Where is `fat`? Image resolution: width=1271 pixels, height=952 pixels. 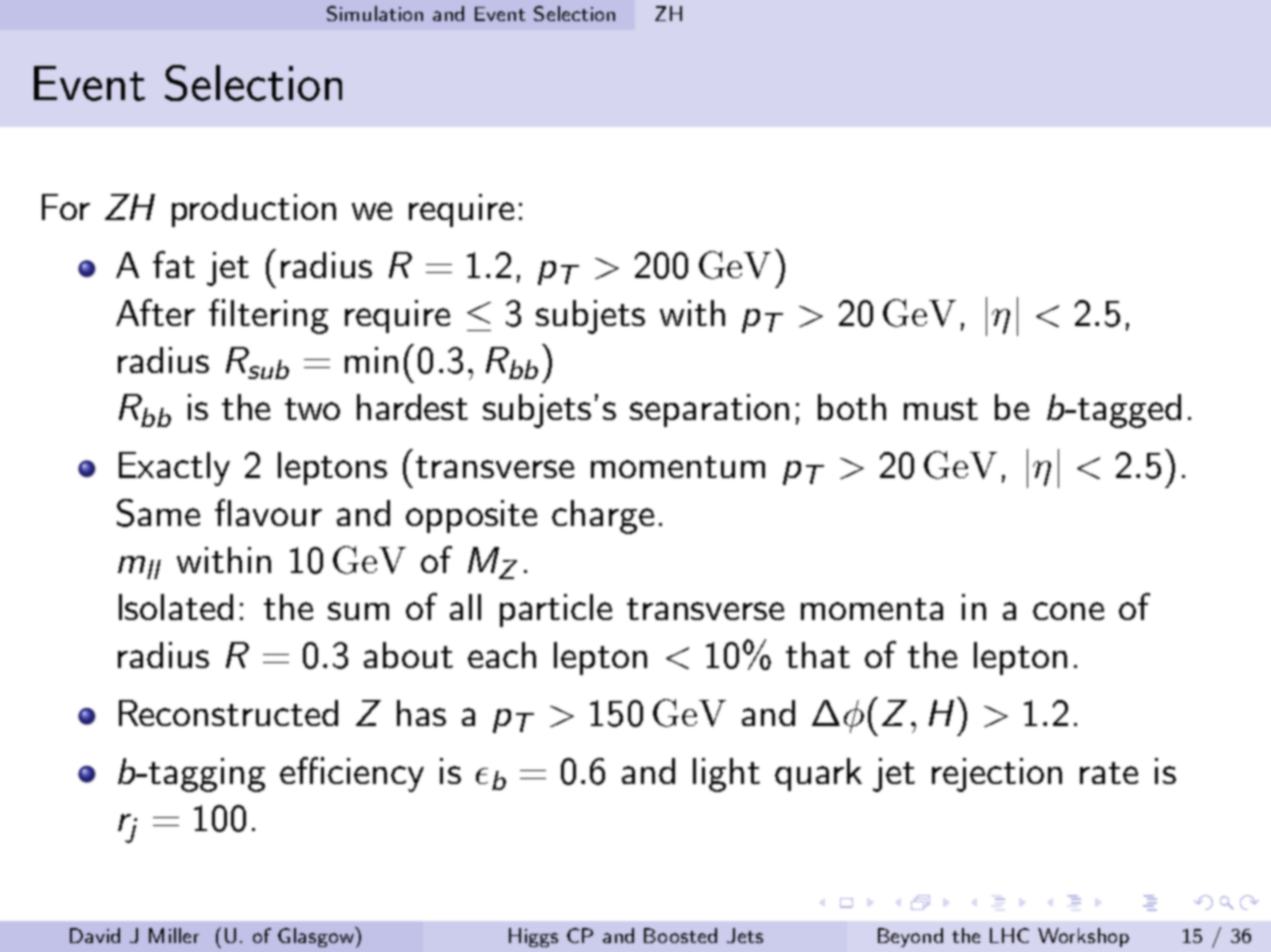
fat is located at coordinates (174, 264).
